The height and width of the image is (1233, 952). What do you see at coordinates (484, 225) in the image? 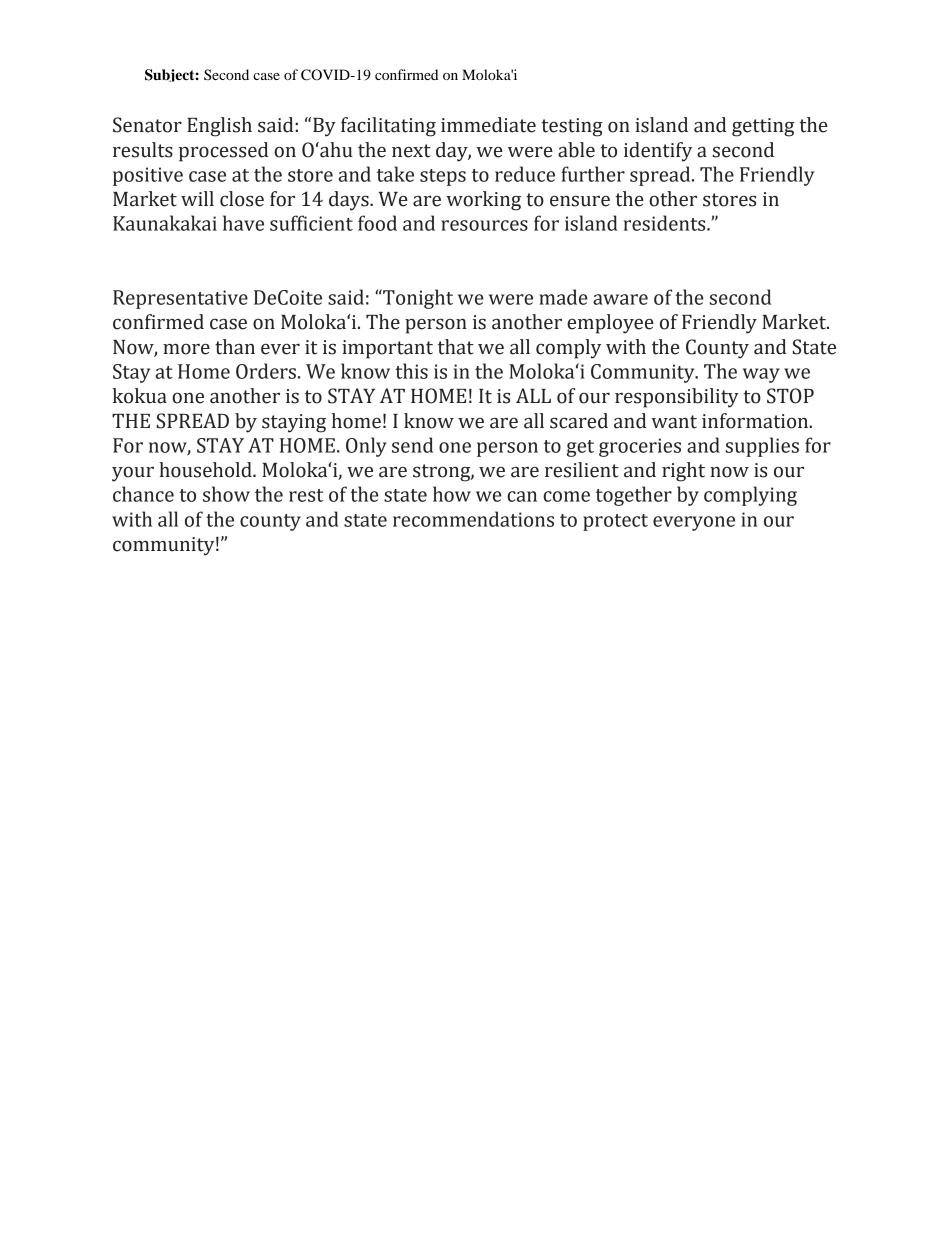
I see `resources` at bounding box center [484, 225].
